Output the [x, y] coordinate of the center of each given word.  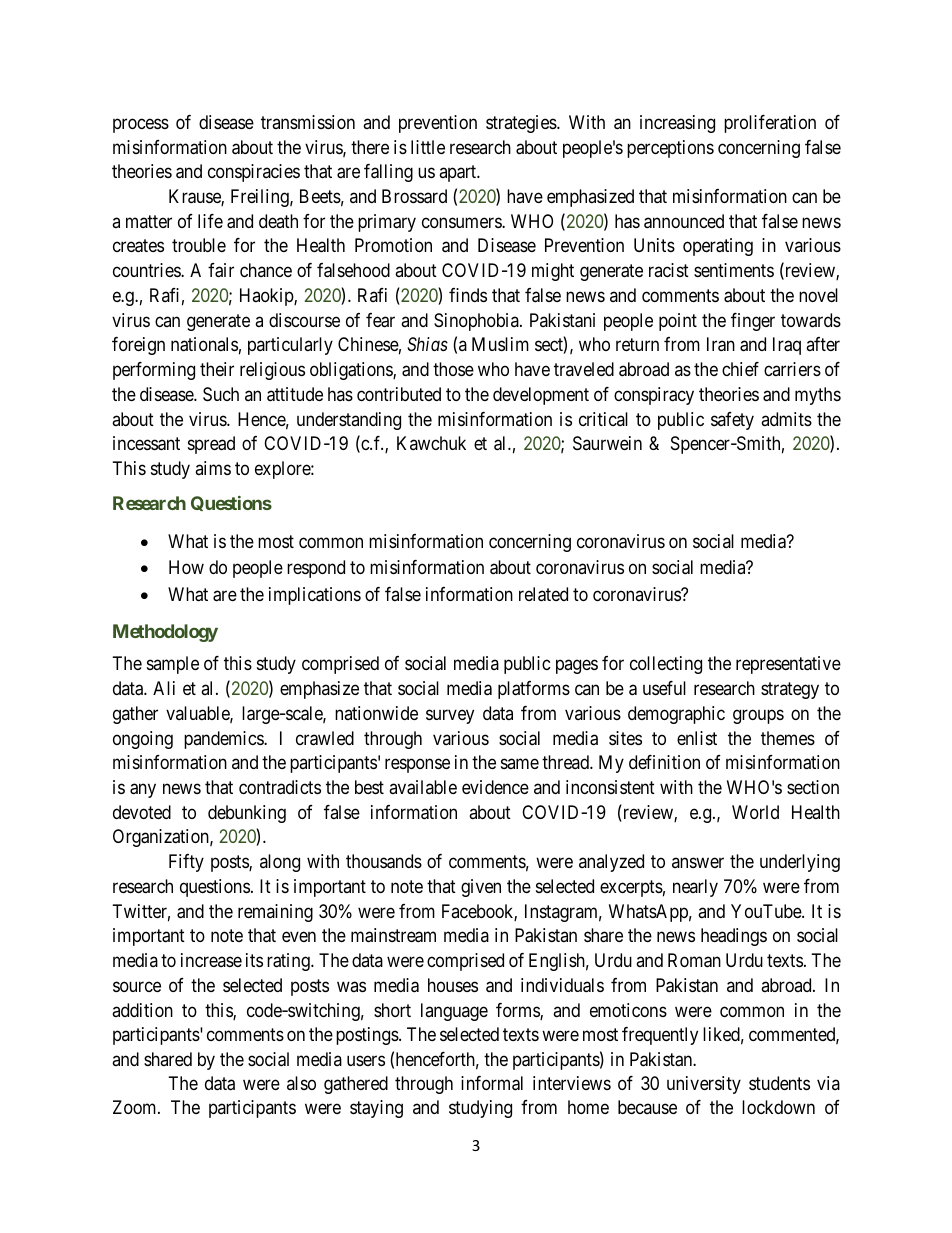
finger [753, 322]
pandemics [224, 740]
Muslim [500, 344]
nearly [695, 888]
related [543, 594]
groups [758, 716]
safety [732, 421]
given [481, 888]
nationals [204, 344]
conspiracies [254, 173]
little [428, 147]
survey [450, 716]
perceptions [670, 149]
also [301, 1083]
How [186, 567]
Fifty [186, 863]
